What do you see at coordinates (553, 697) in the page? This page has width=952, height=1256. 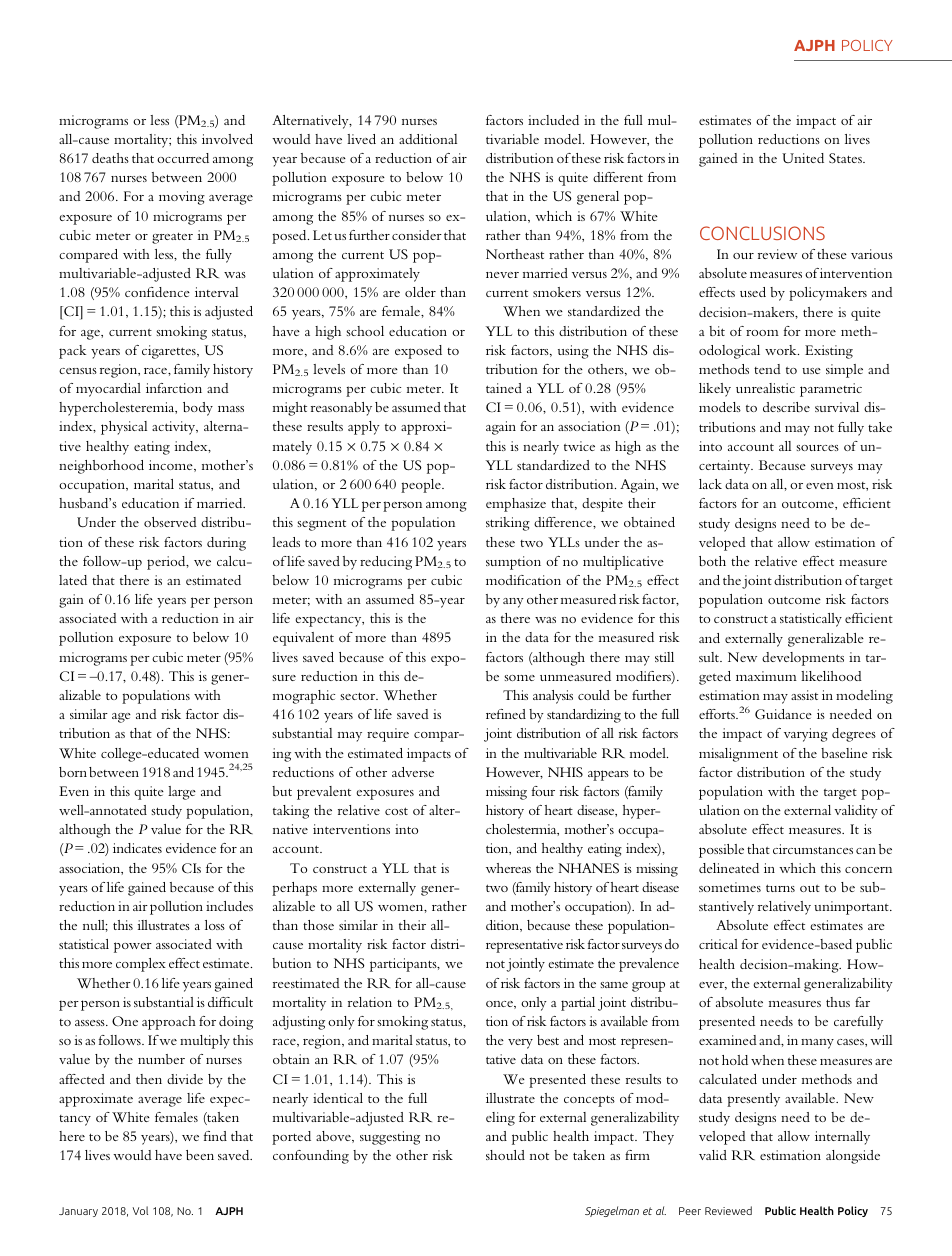 I see `analysis` at bounding box center [553, 697].
